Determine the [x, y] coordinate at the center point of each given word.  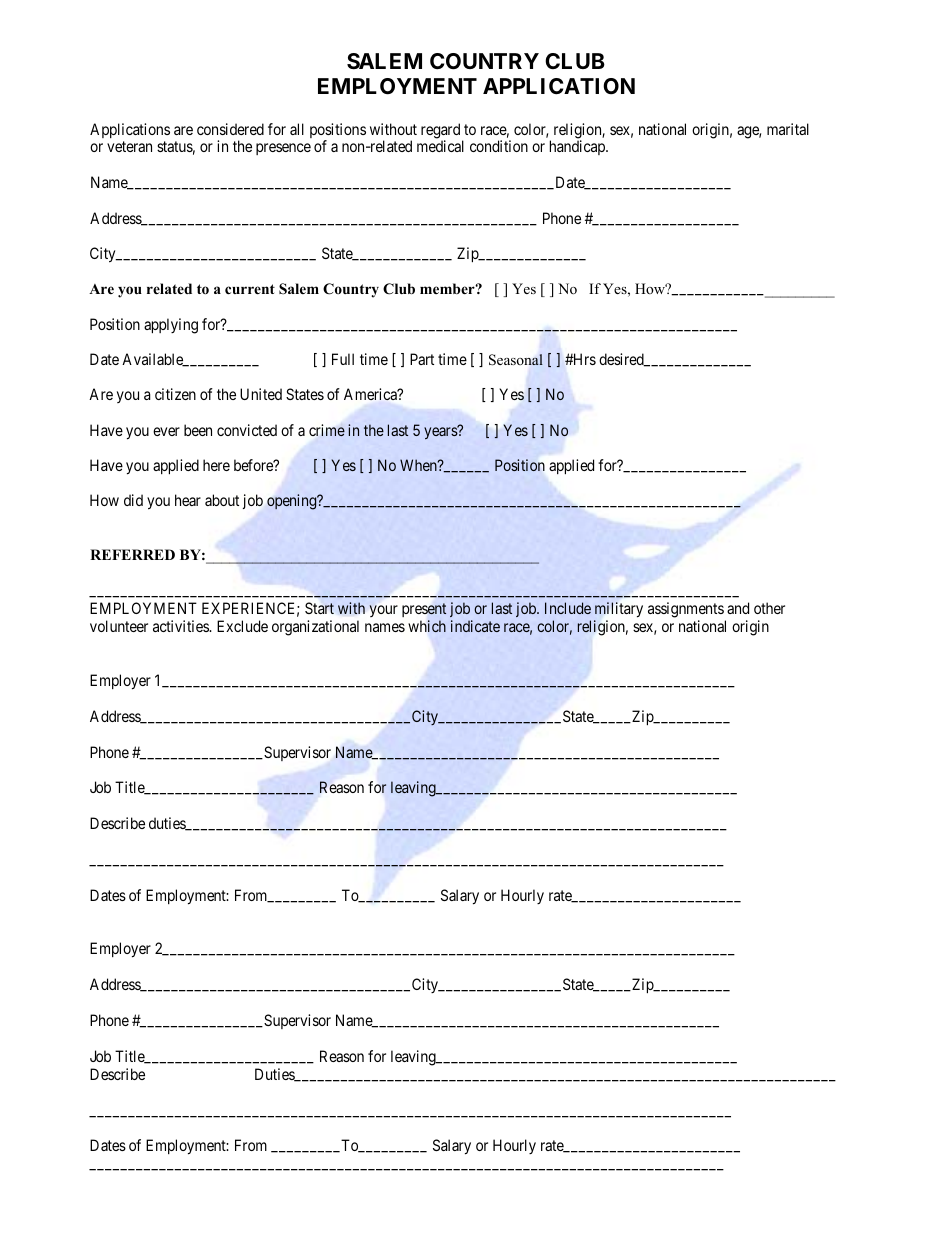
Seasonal [516, 360]
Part [422, 359]
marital [788, 129]
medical [440, 146]
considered [230, 129]
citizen [175, 394]
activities [182, 626]
